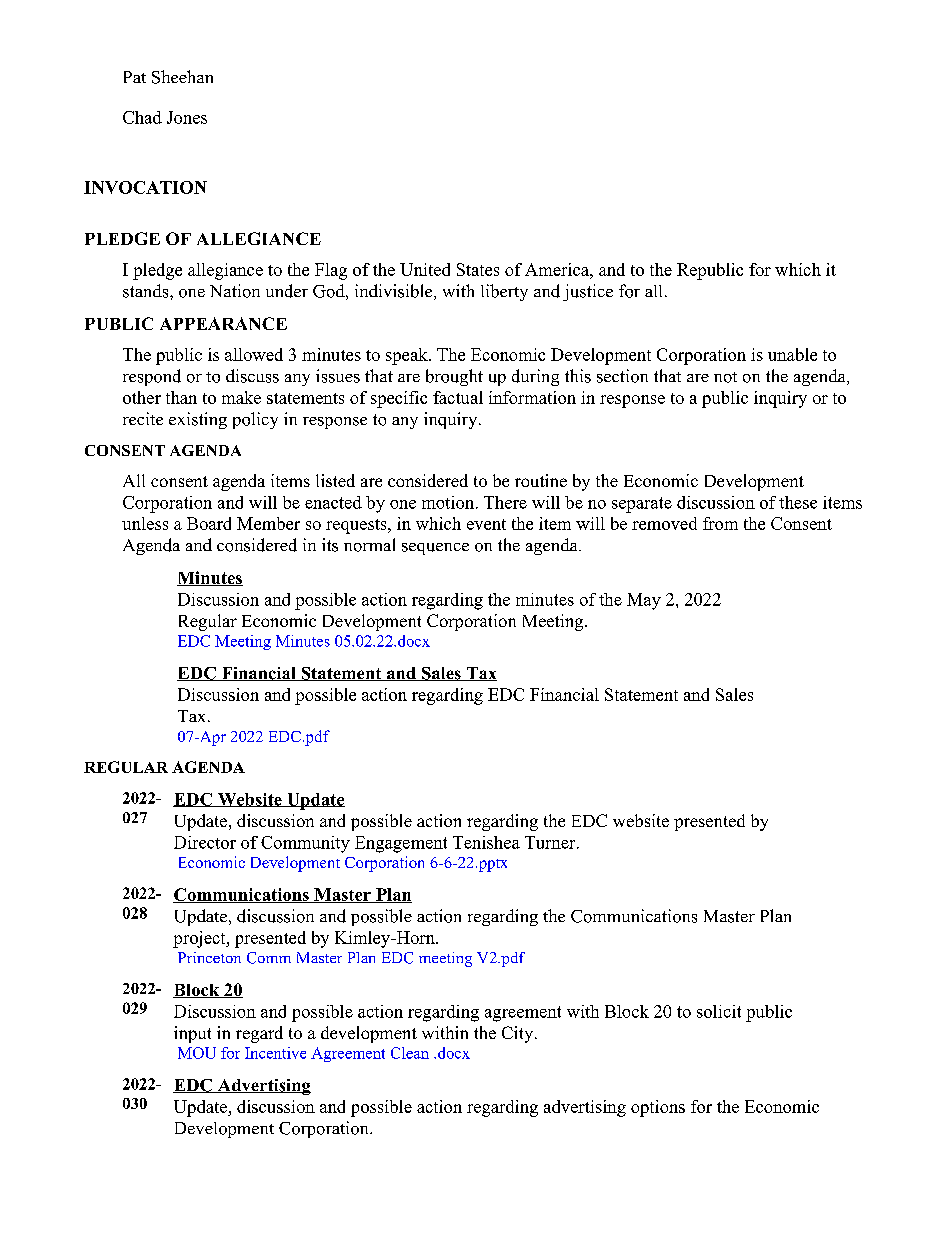 This screenshot has height=1233, width=952. Describe the element at coordinates (209, 523) in the screenshot. I see `Board` at that location.
